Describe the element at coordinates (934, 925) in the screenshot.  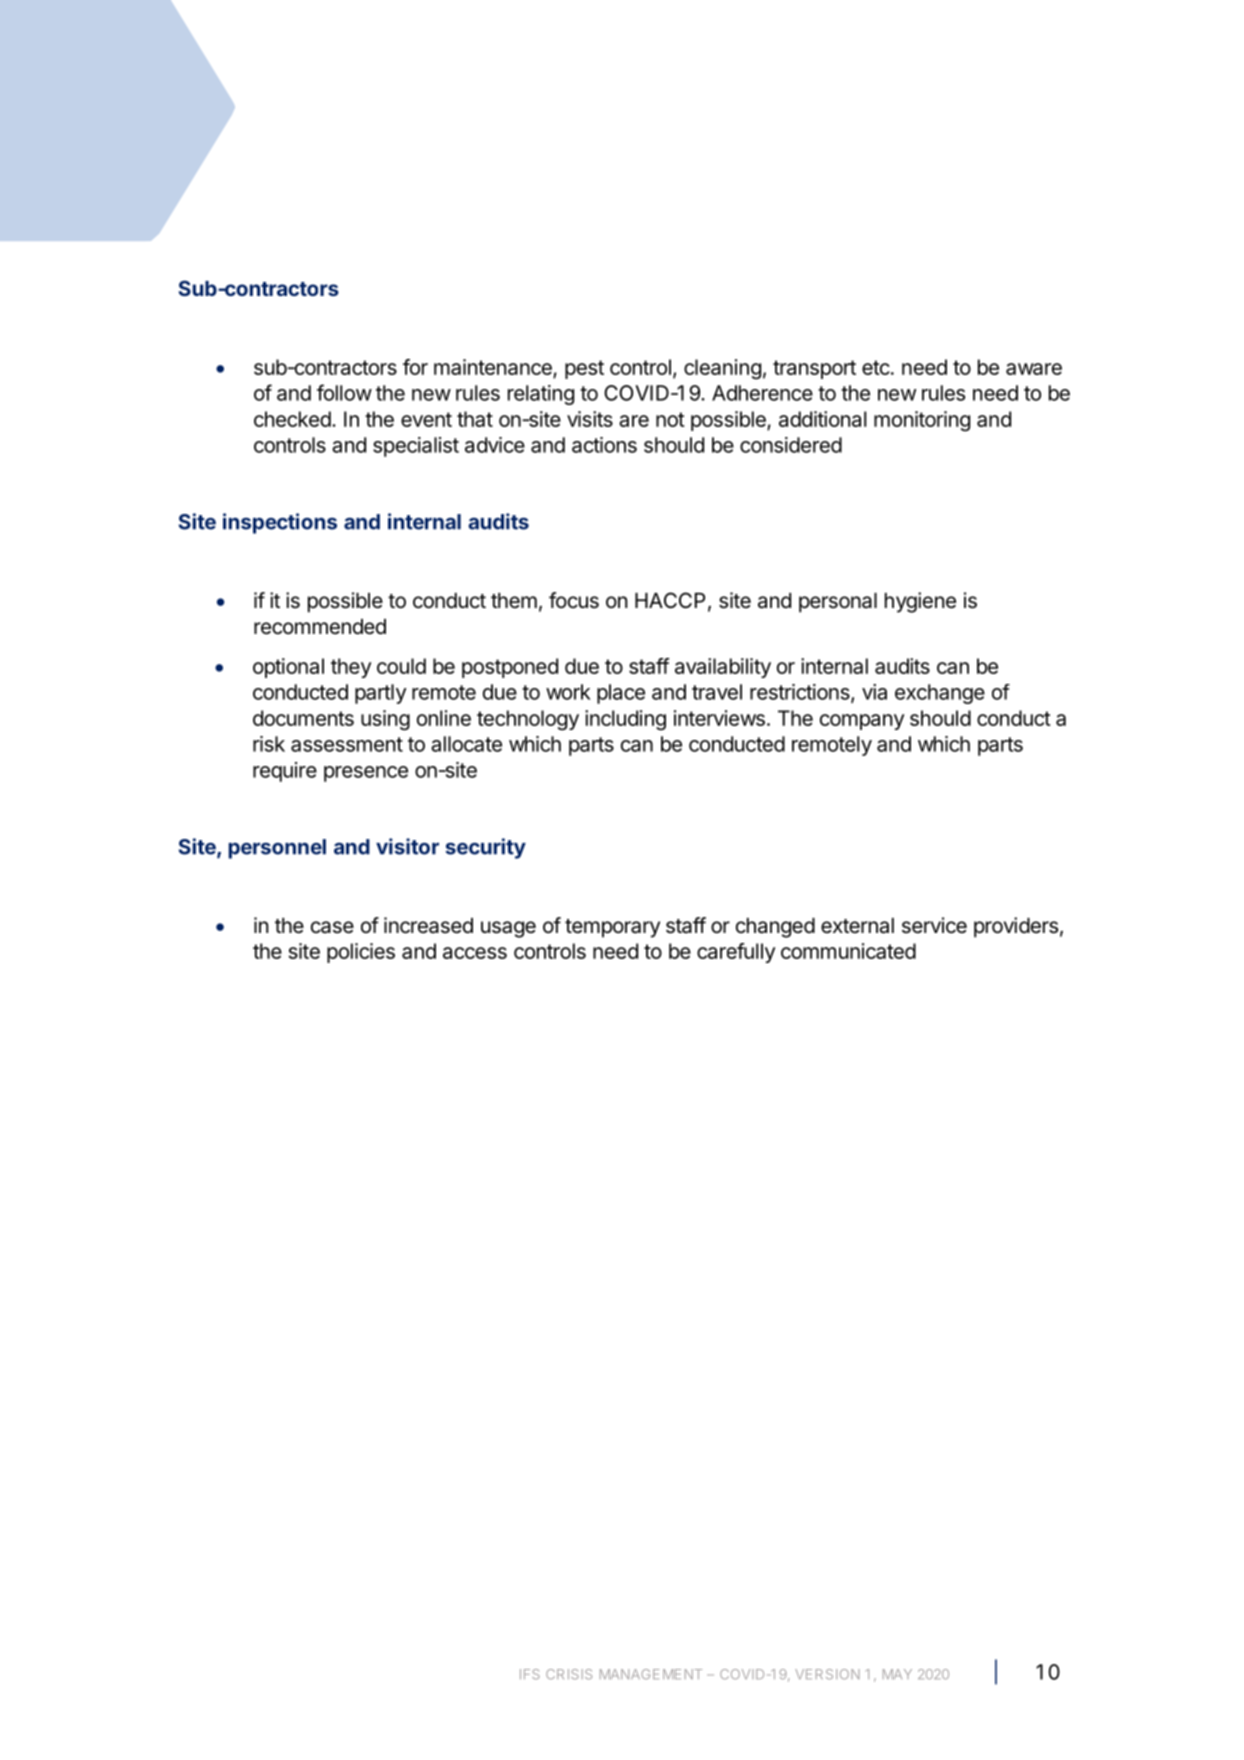
I see `service` at that location.
